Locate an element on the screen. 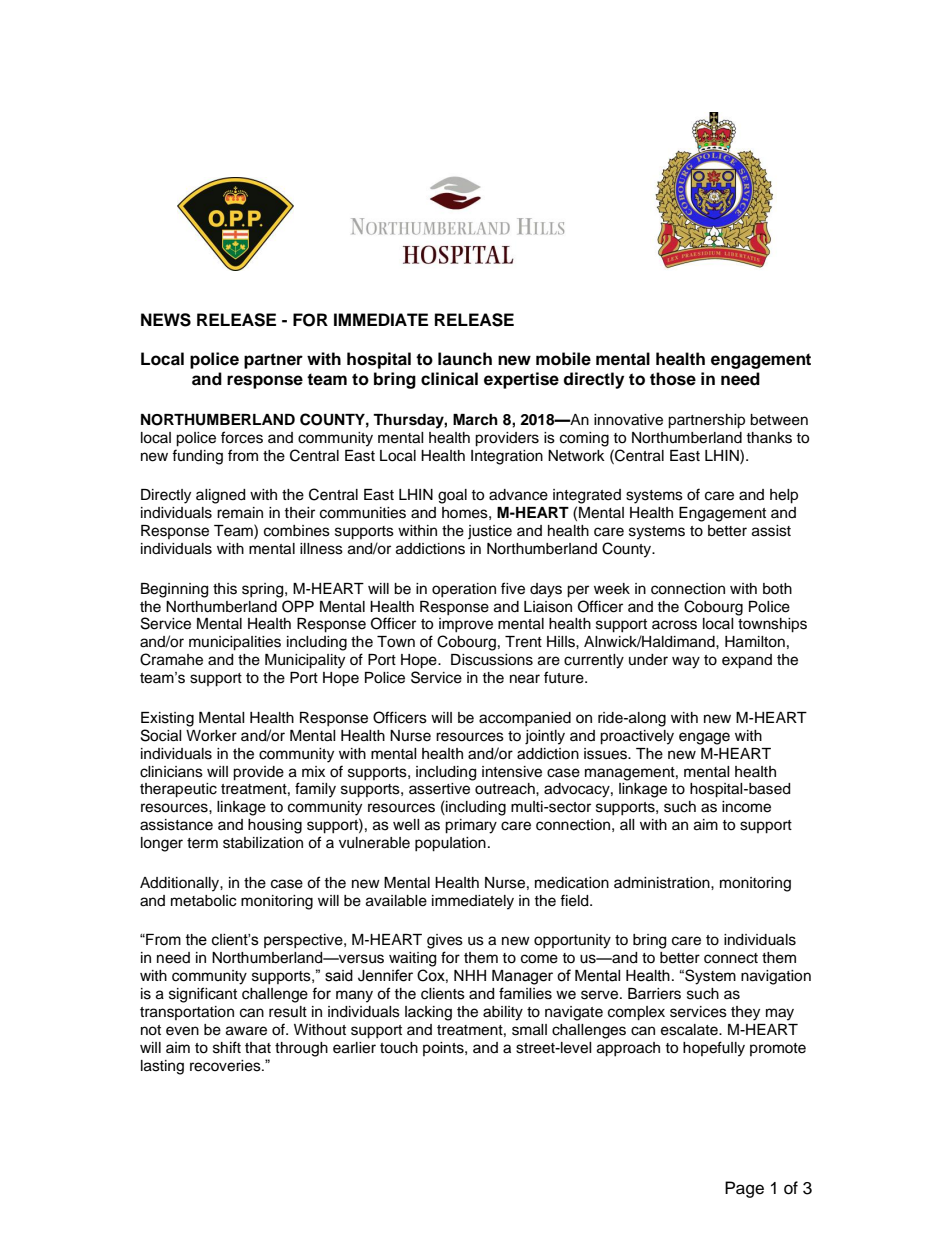 Image resolution: width=952 pixels, height=1233 pixels. both is located at coordinates (777, 589).
